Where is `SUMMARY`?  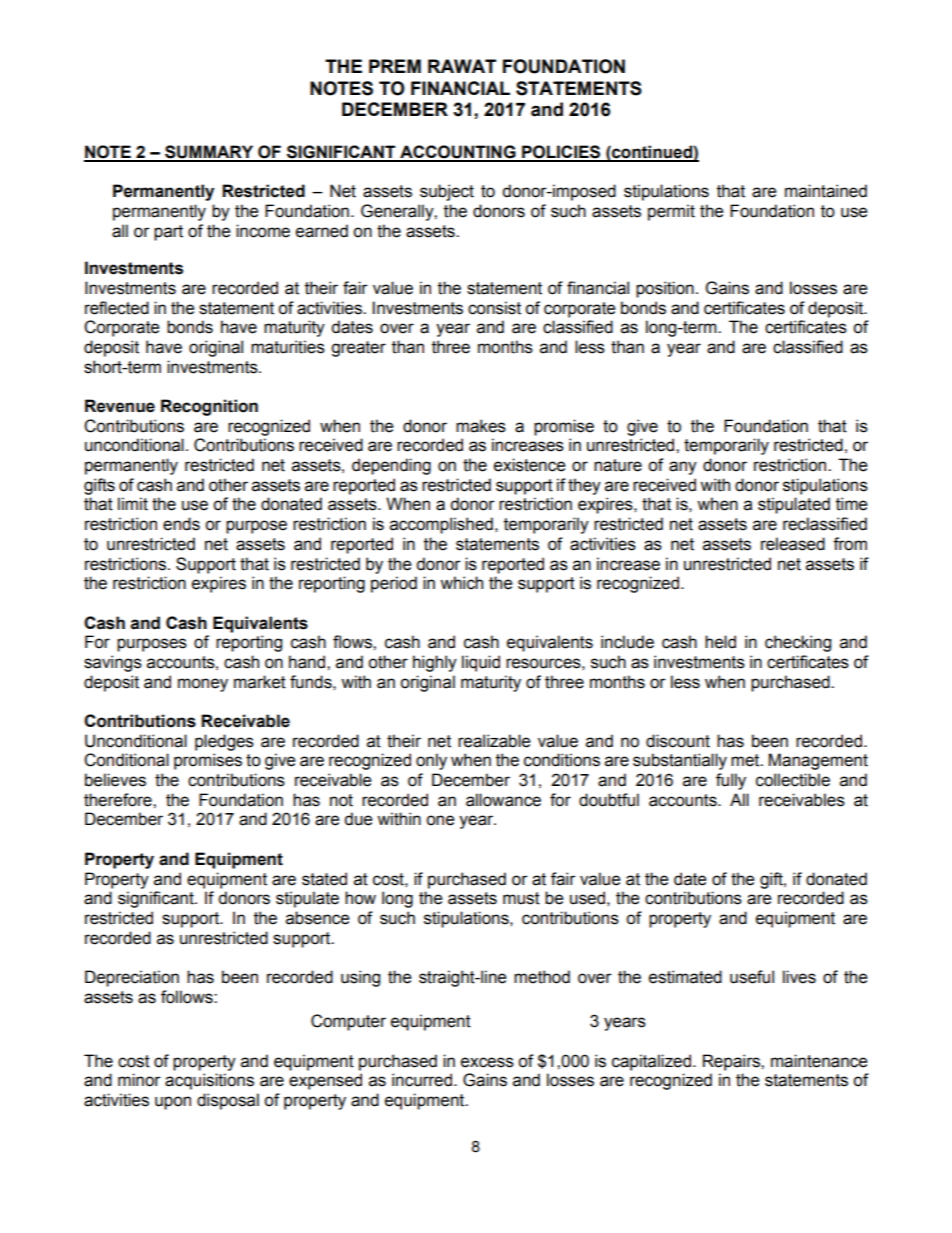 SUMMARY is located at coordinates (209, 153).
